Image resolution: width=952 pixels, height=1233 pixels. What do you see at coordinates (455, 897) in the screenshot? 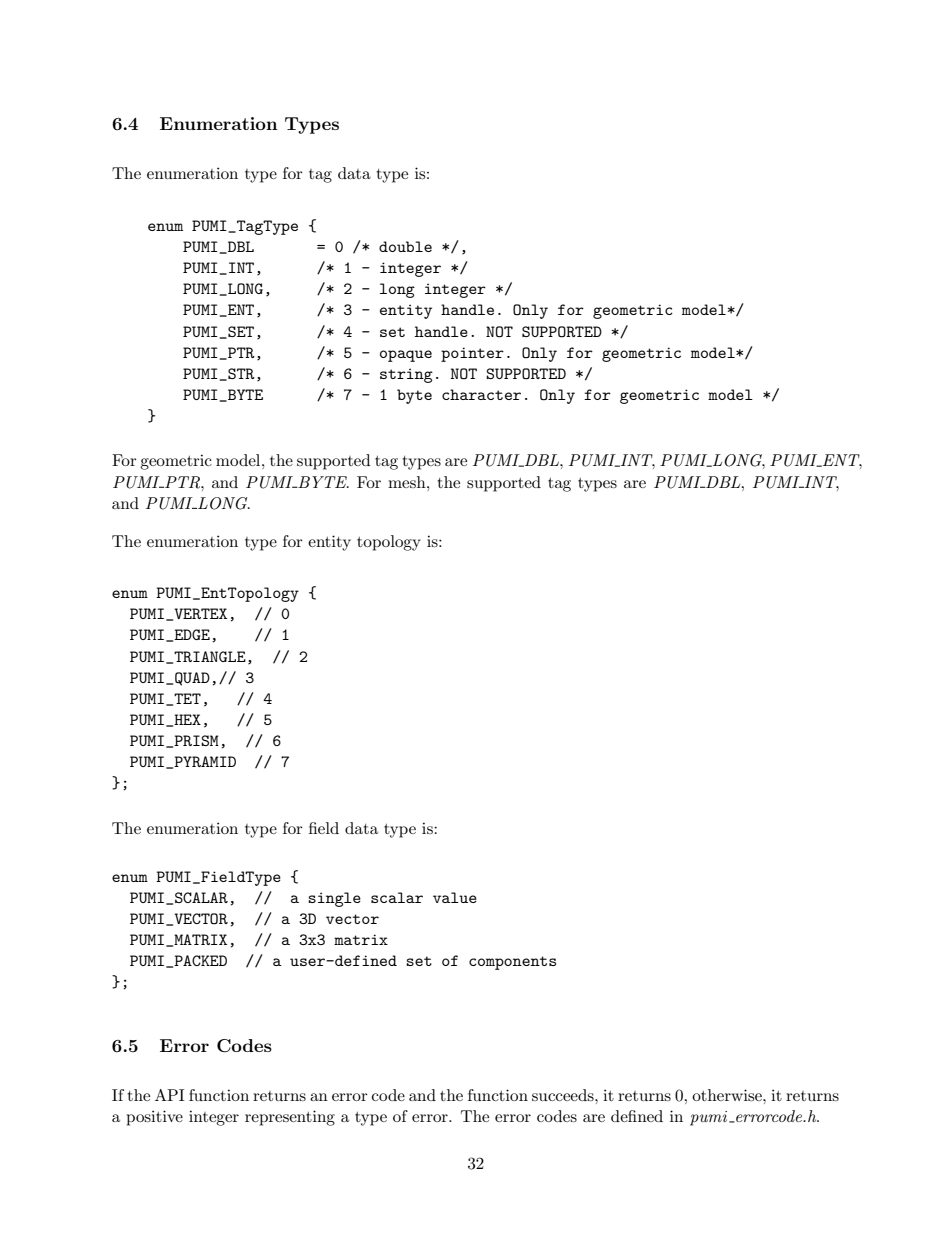
I see `value` at bounding box center [455, 897].
